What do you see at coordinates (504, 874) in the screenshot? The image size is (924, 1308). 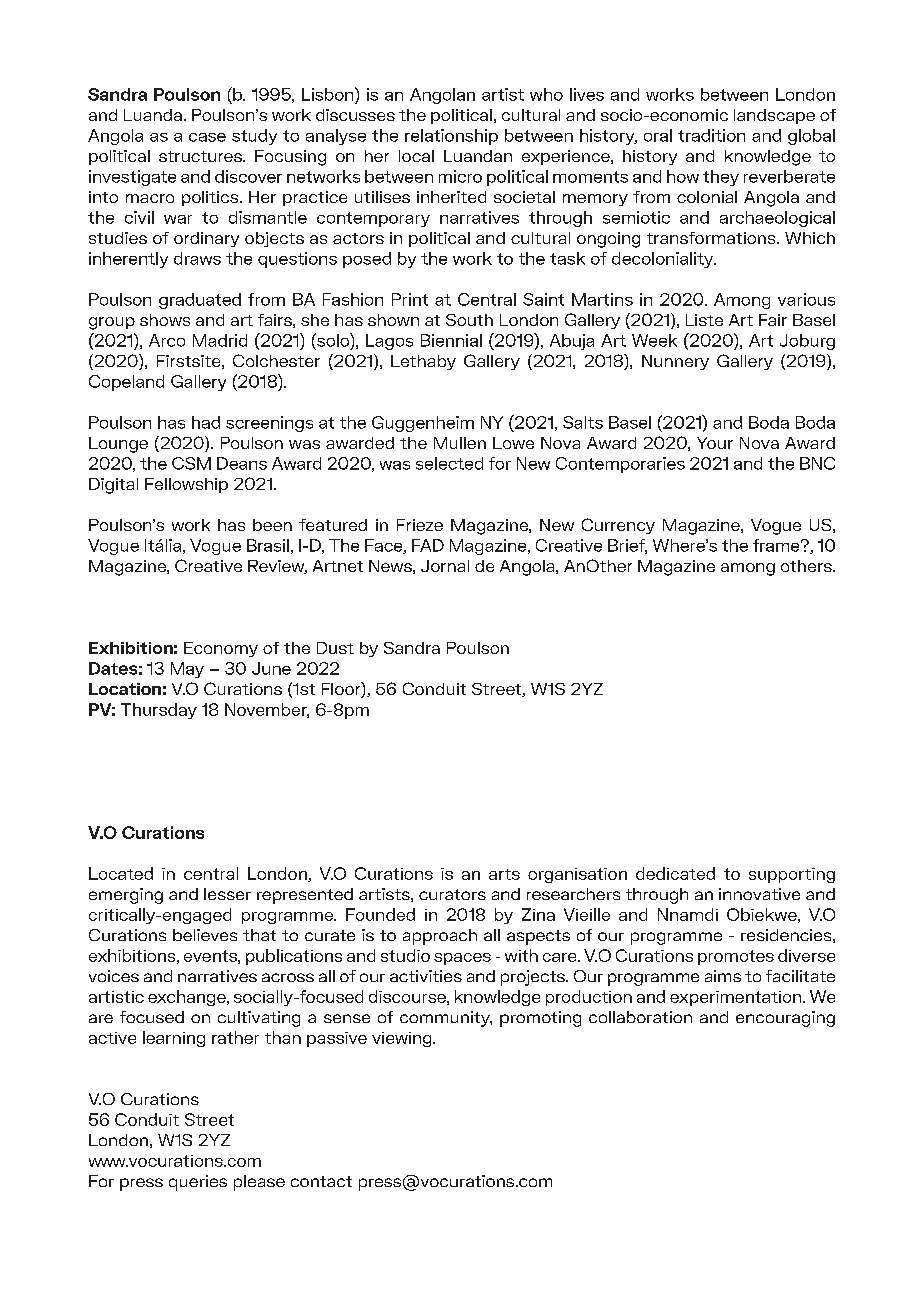 I see `arts` at bounding box center [504, 874].
